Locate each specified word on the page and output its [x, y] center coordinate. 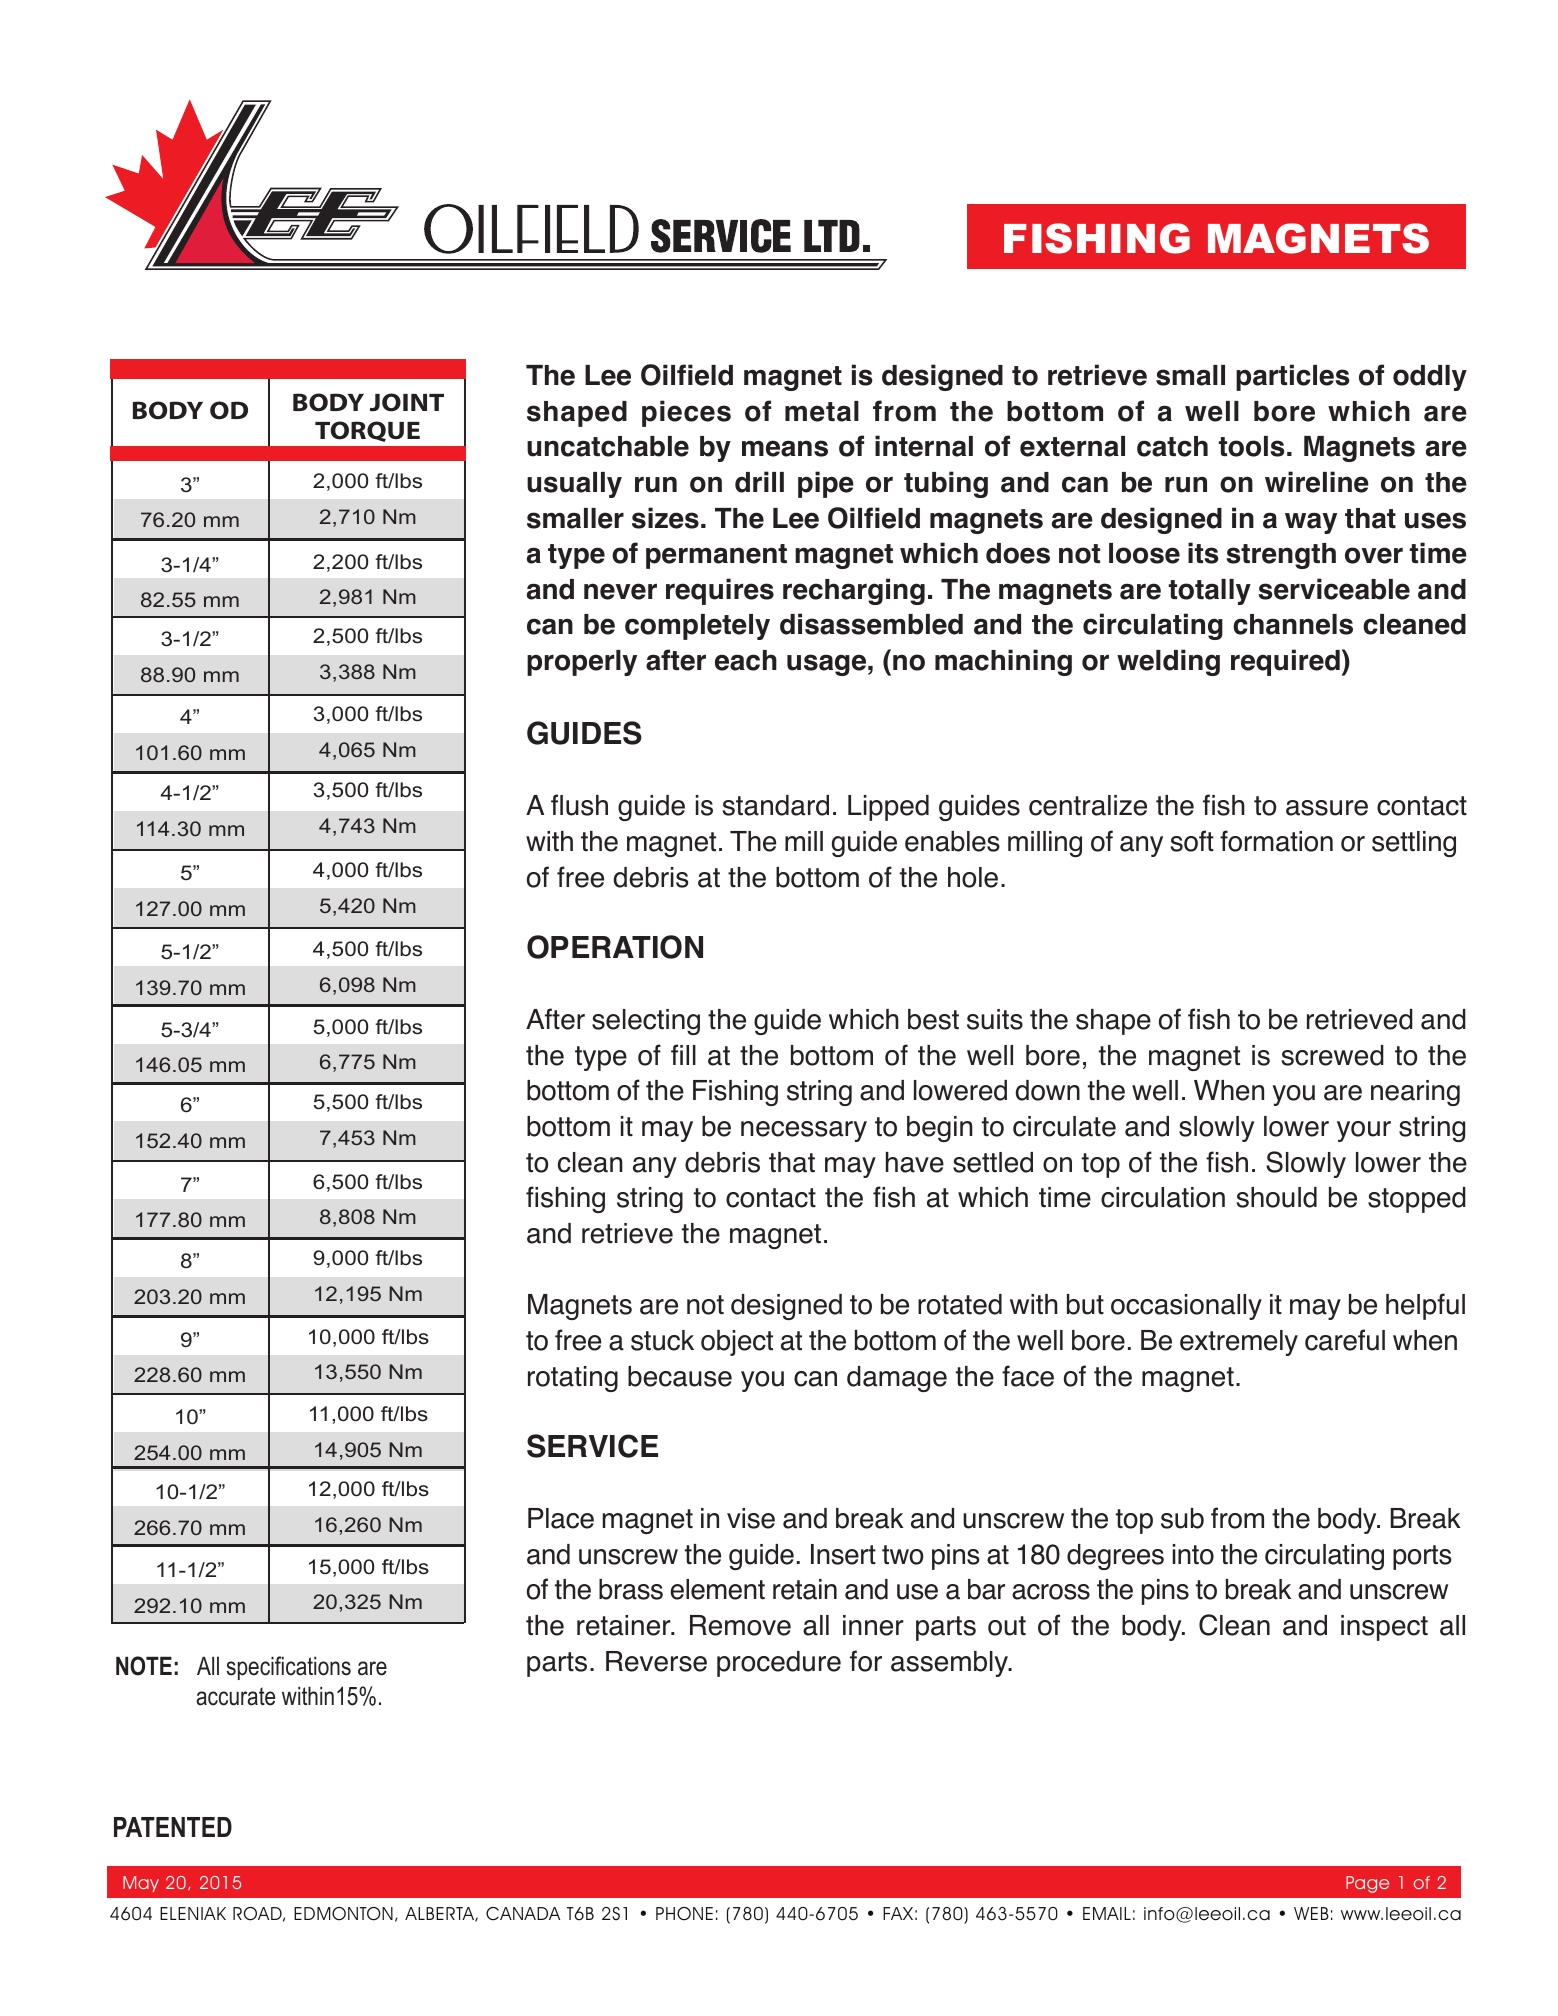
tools [1251, 446]
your [1364, 1131]
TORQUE [367, 431]
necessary [804, 1131]
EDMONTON [343, 1914]
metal [822, 411]
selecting [646, 1022]
